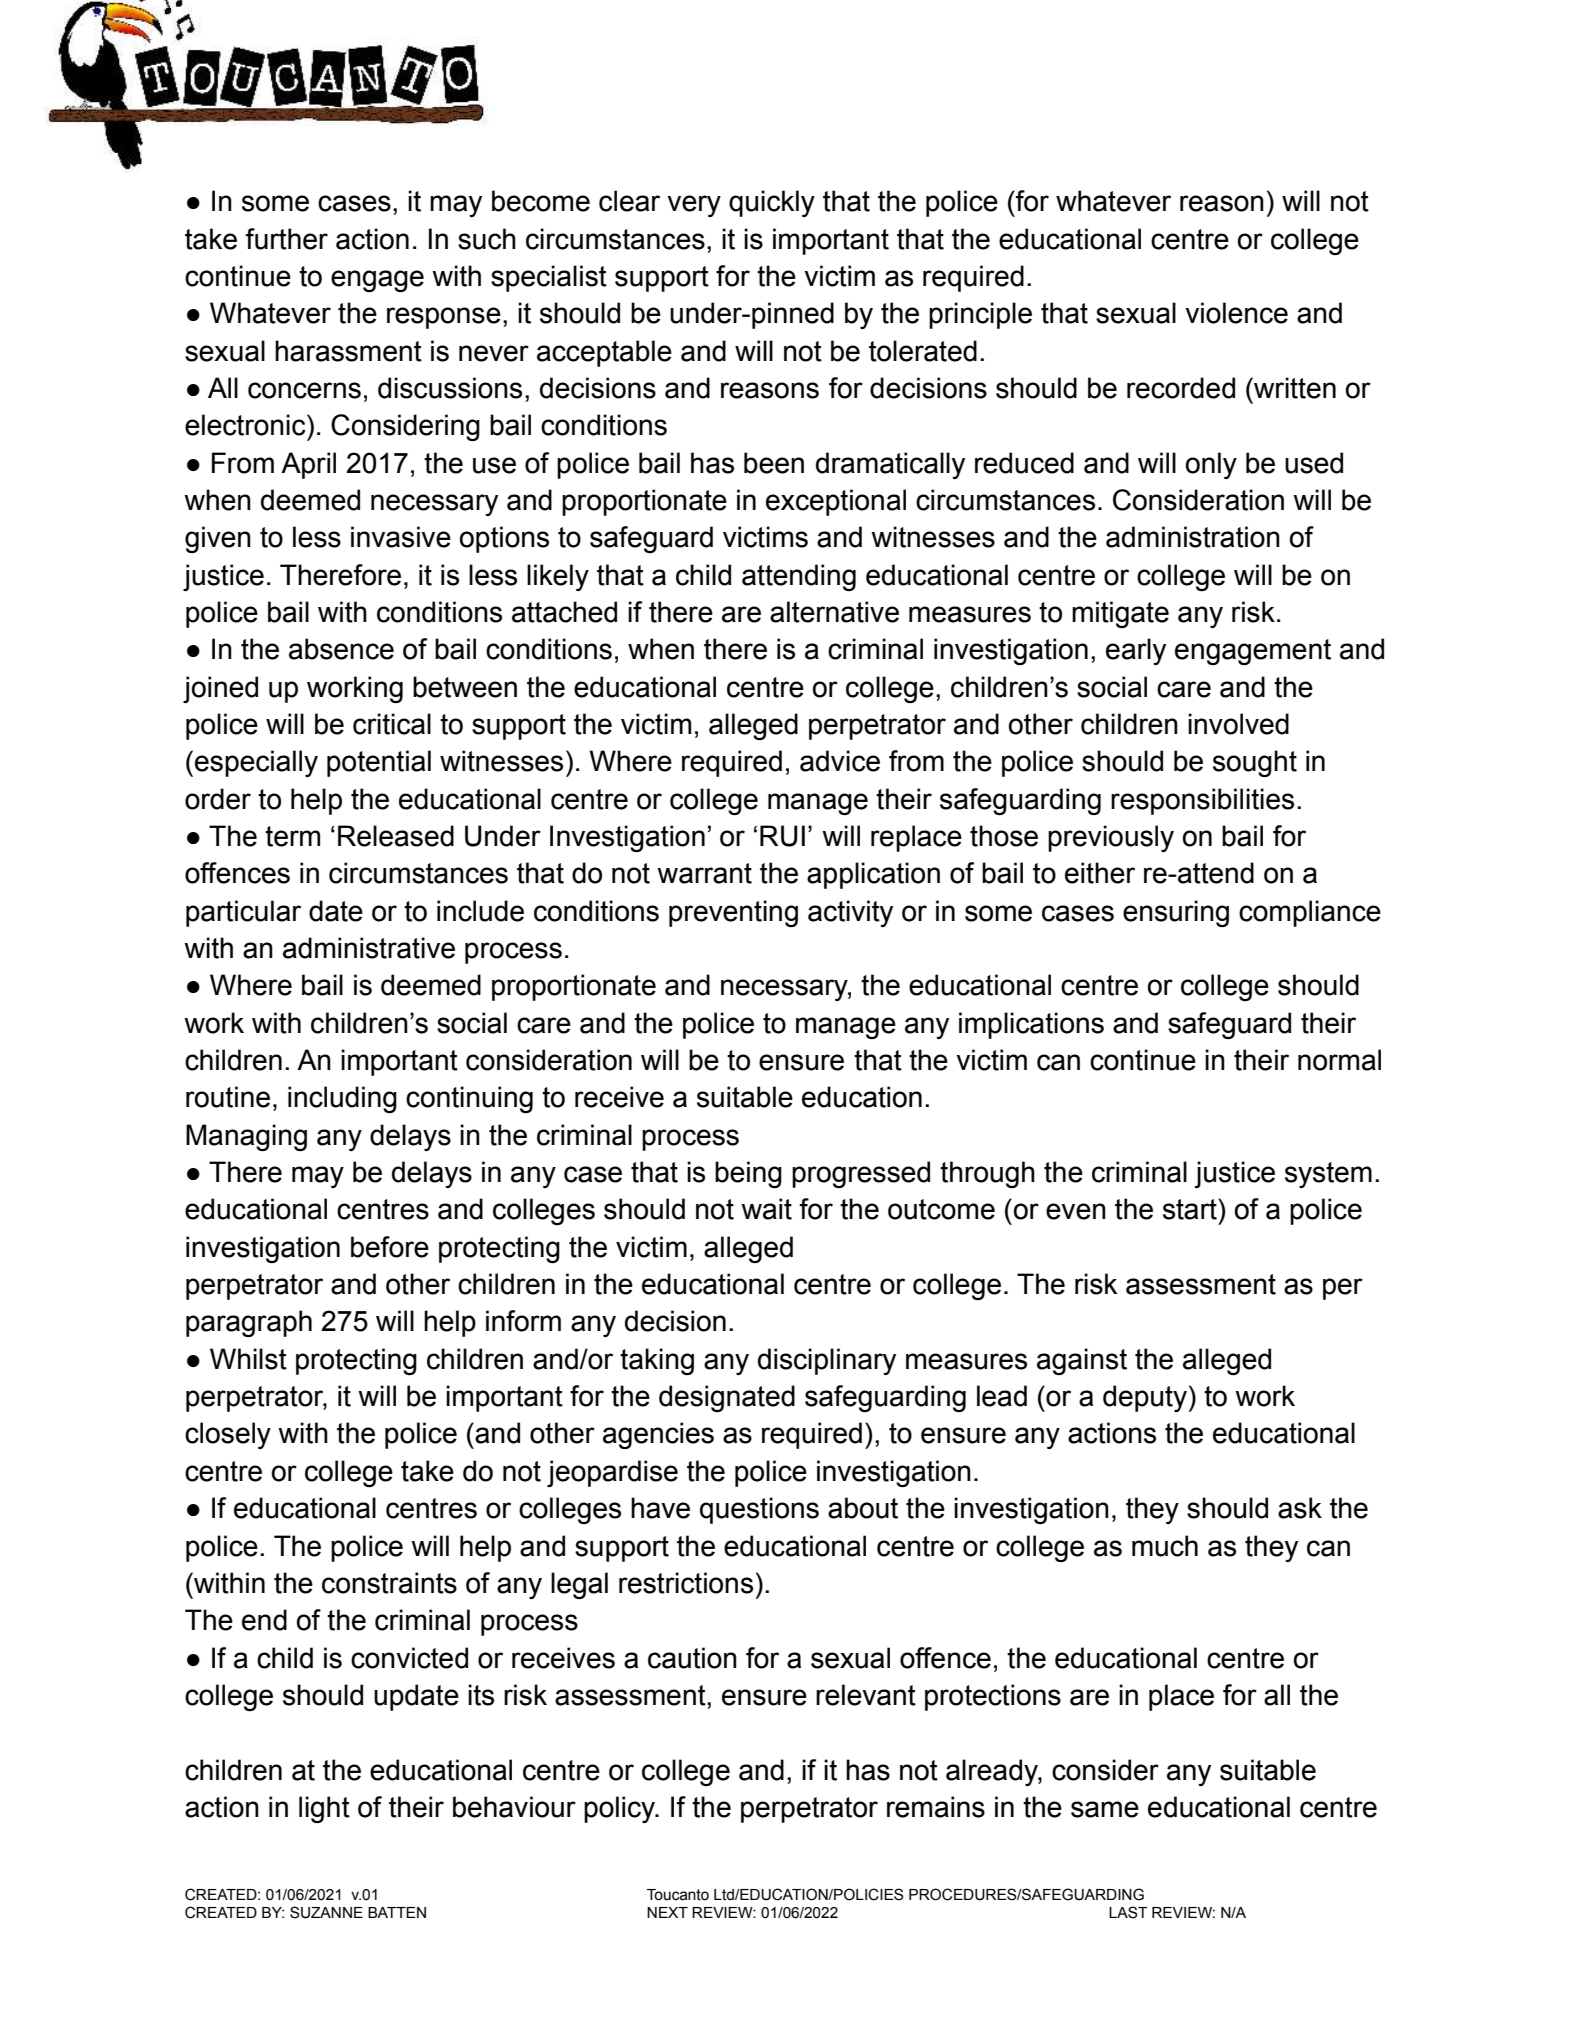 Image resolution: width=1571 pixels, height=2033 pixels. Describe the element at coordinates (1136, 651) in the image. I see `early` at that location.
